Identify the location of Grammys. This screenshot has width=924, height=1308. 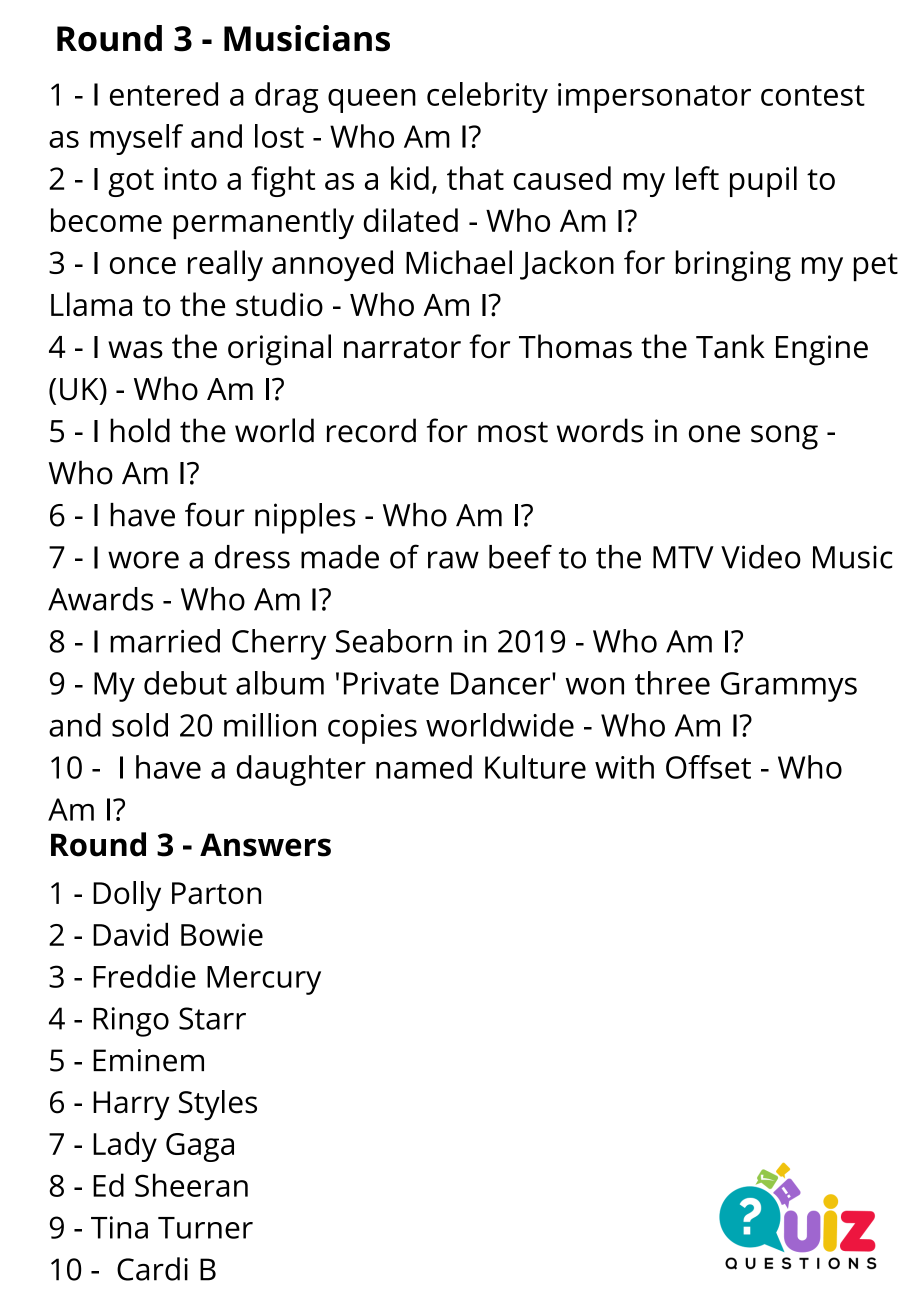
(789, 687).
